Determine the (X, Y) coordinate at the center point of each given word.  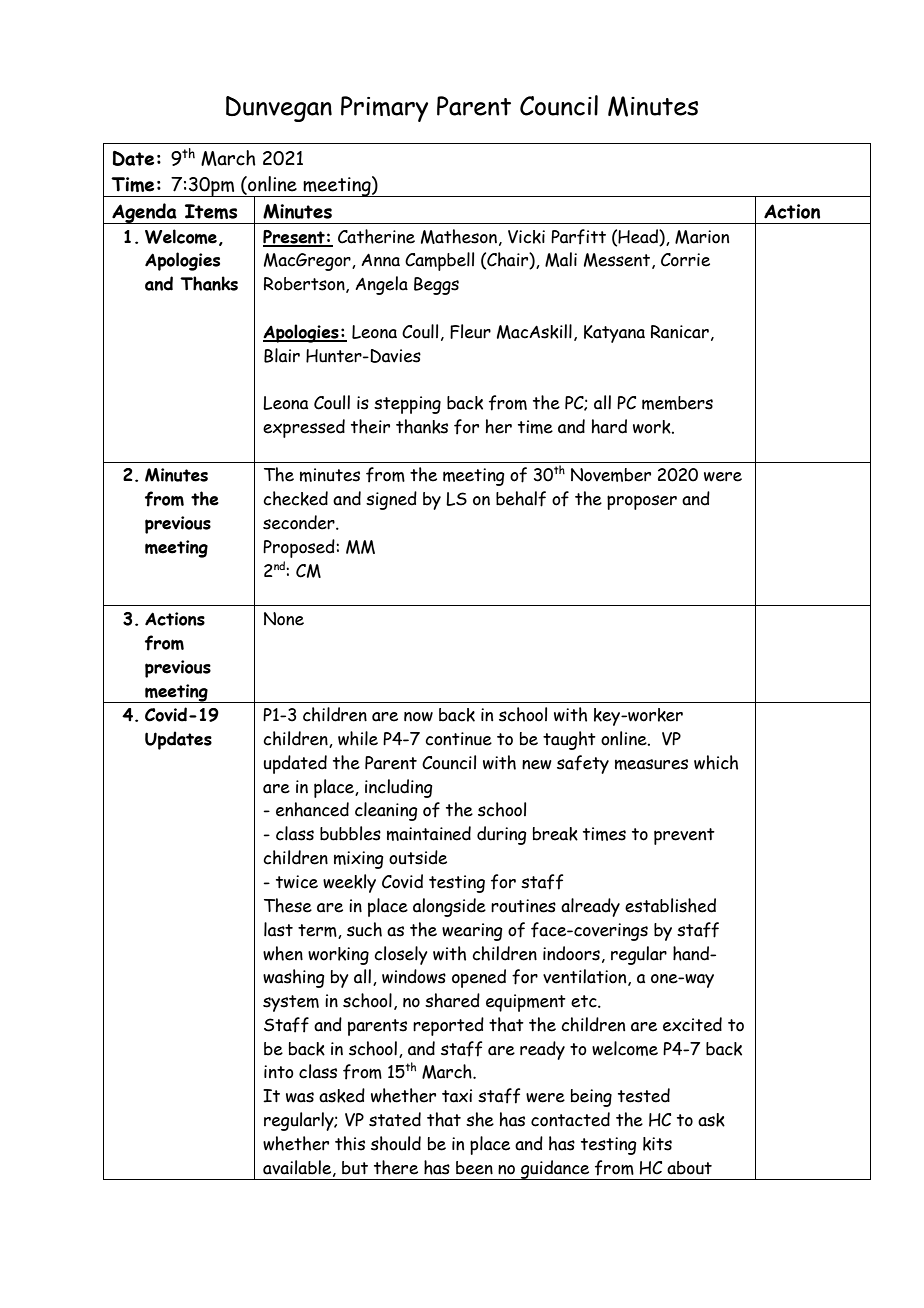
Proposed (300, 548)
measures (651, 764)
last (278, 929)
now (418, 717)
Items (211, 211)
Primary (384, 109)
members (677, 403)
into (279, 1072)
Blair (282, 355)
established (670, 905)
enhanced (312, 809)
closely (401, 955)
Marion (702, 237)
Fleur (470, 331)
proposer (642, 502)
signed (391, 500)
